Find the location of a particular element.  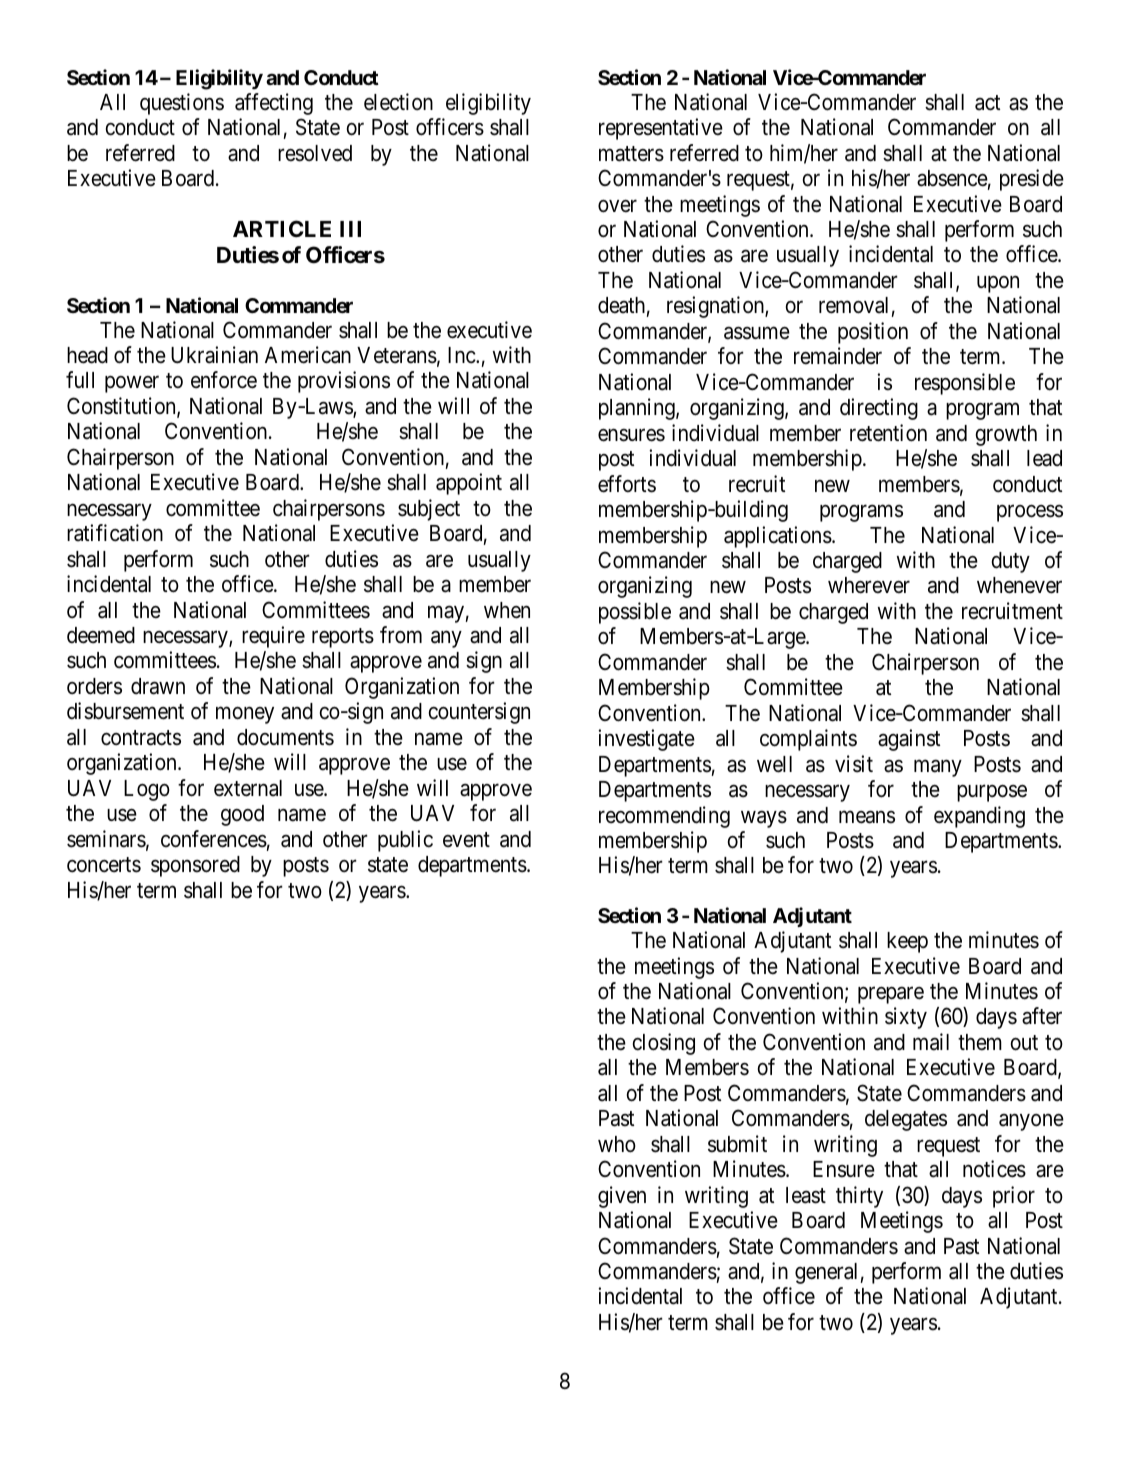

duty is located at coordinates (1011, 562).
